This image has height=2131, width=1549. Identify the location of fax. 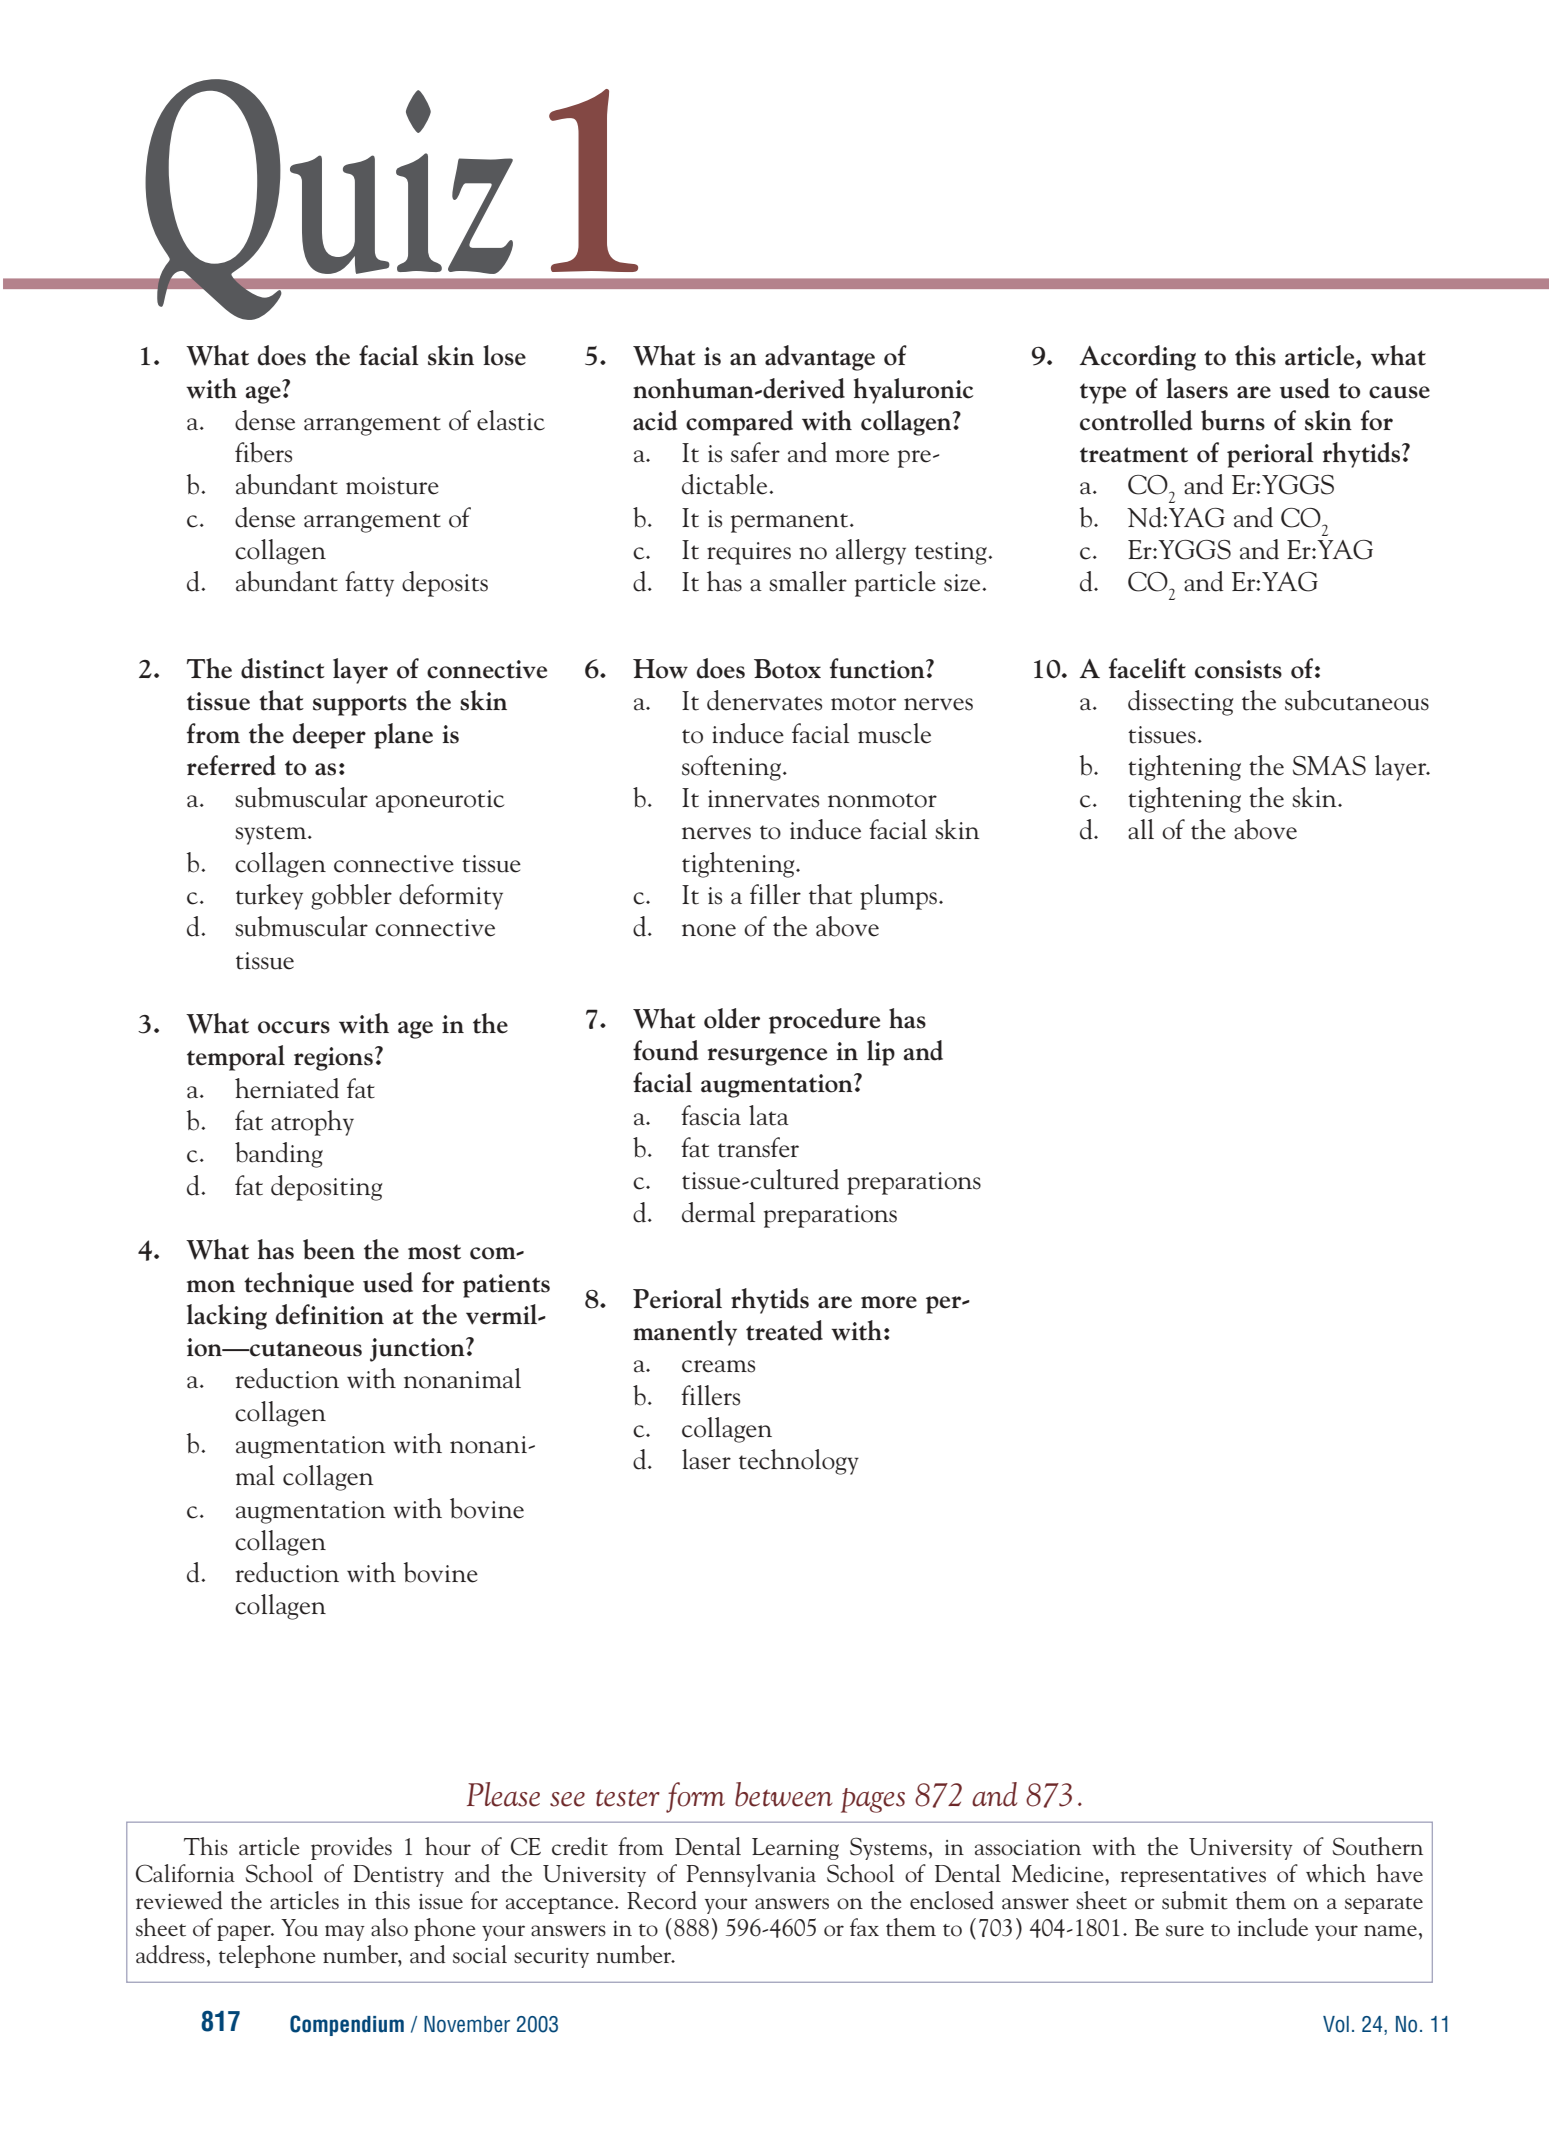
(864, 1927).
